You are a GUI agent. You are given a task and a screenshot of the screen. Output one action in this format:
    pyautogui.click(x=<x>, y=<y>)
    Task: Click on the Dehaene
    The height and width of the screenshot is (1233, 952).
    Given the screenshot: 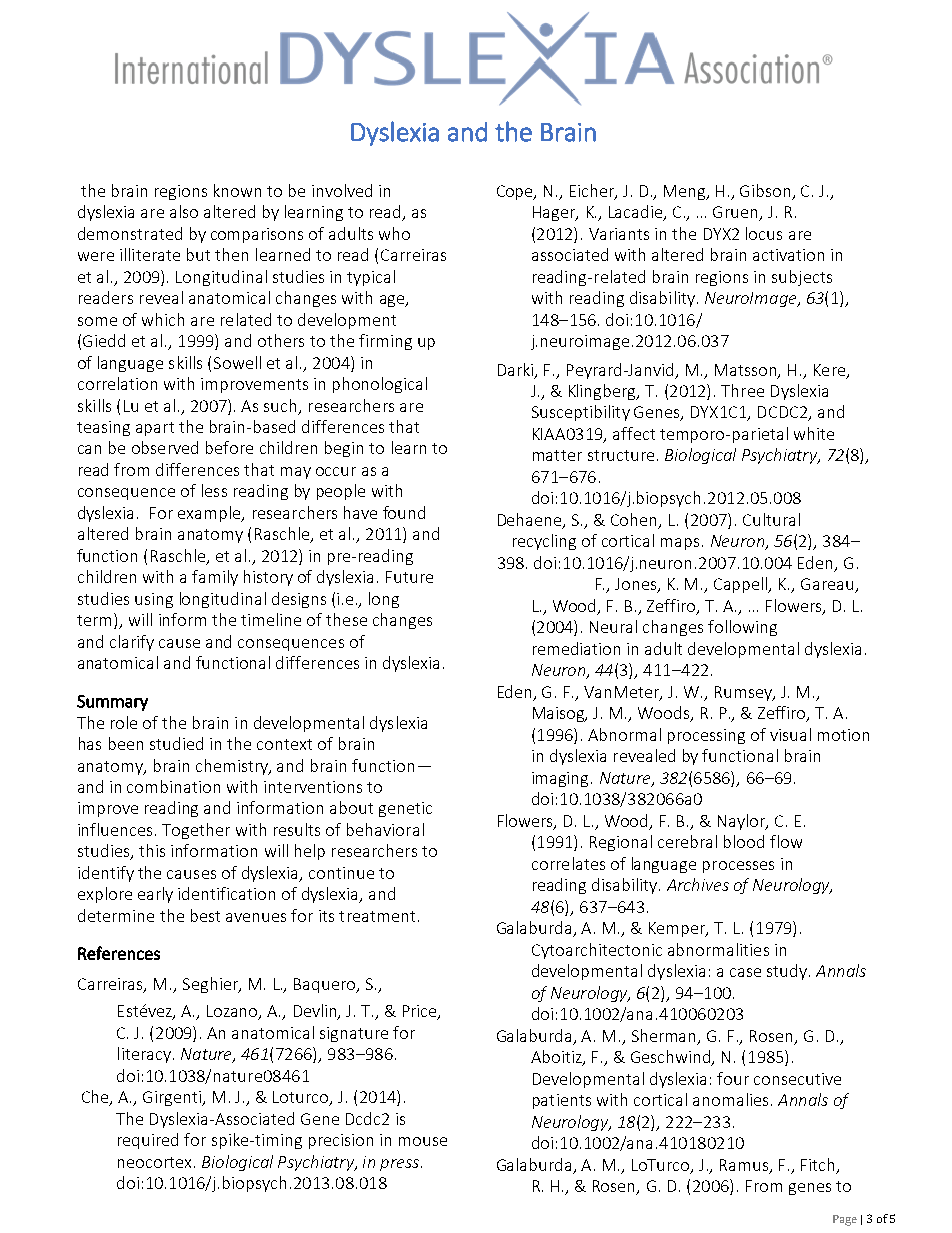 What is the action you would take?
    pyautogui.click(x=531, y=521)
